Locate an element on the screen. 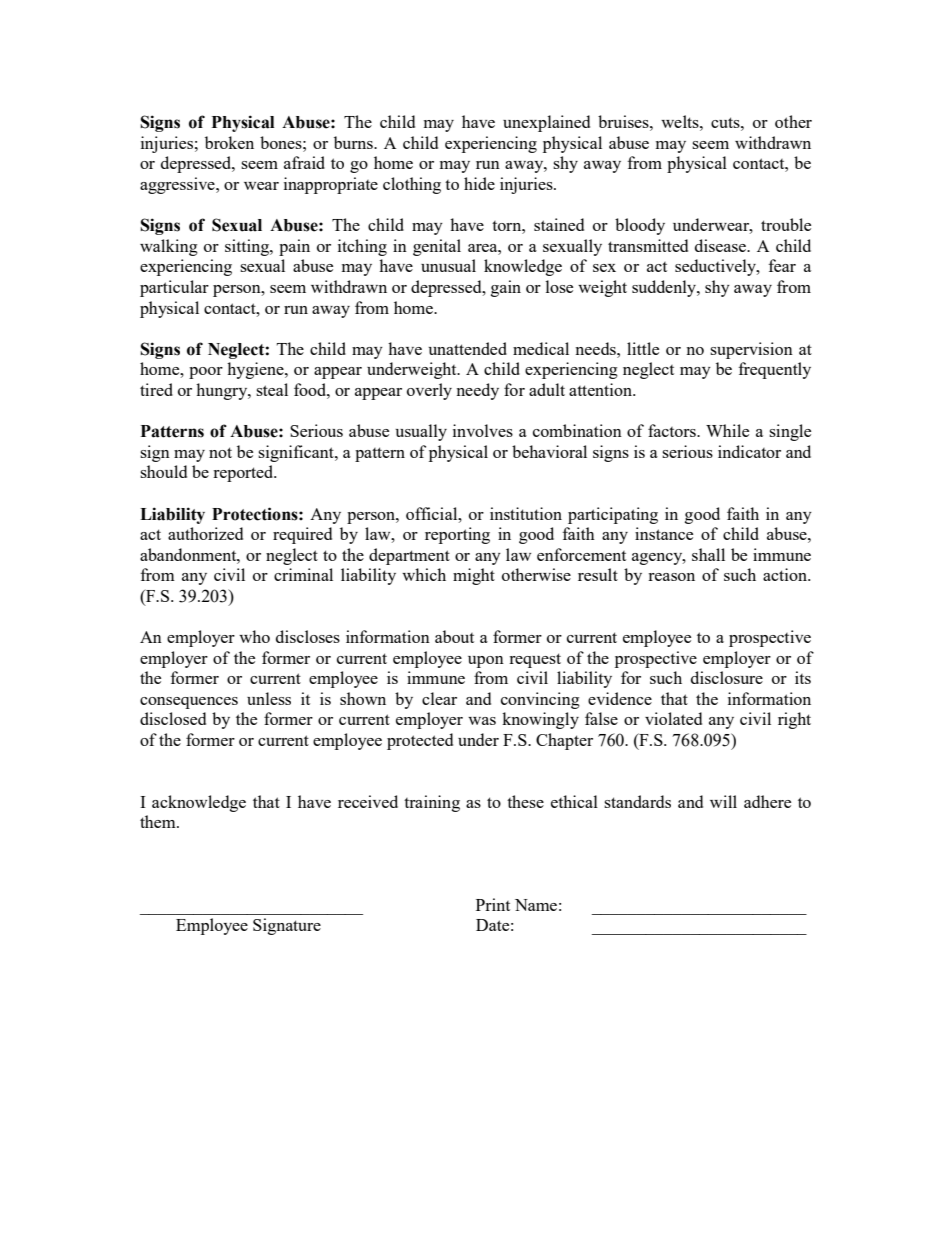 This screenshot has height=1233, width=952. will is located at coordinates (723, 801).
